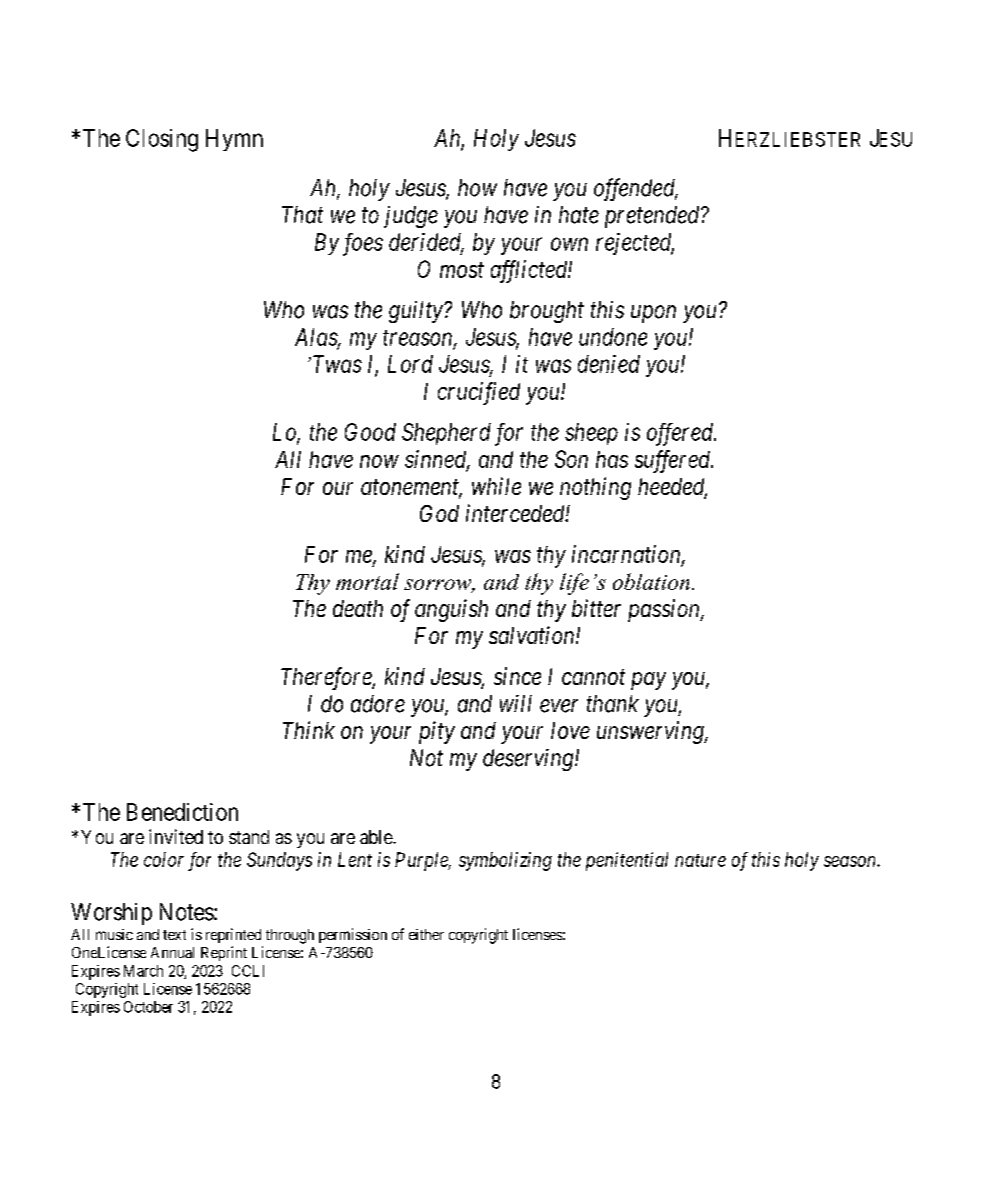 The image size is (991, 1204). I want to click on offended, so click(636, 189).
